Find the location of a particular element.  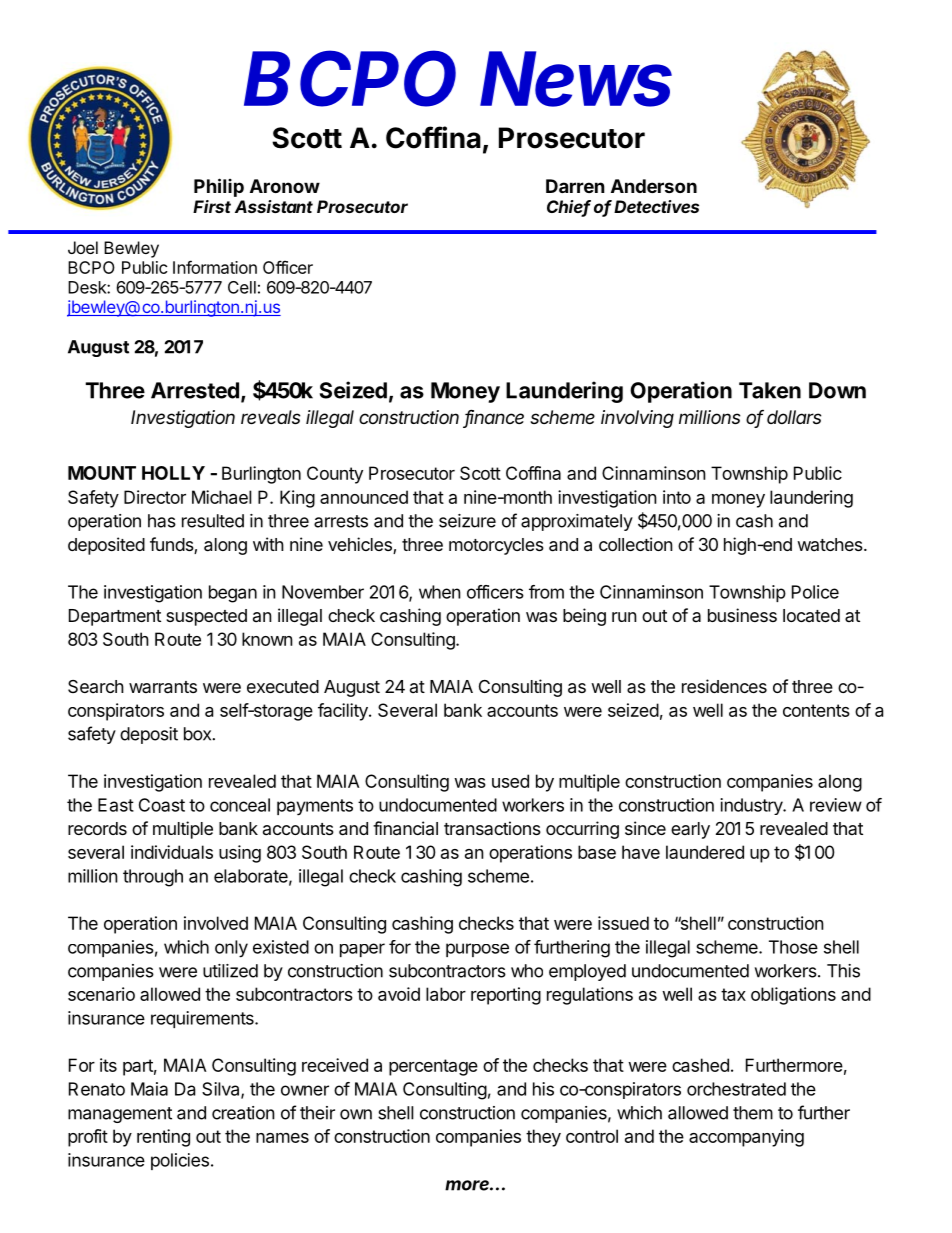

Detectives is located at coordinates (656, 206).
